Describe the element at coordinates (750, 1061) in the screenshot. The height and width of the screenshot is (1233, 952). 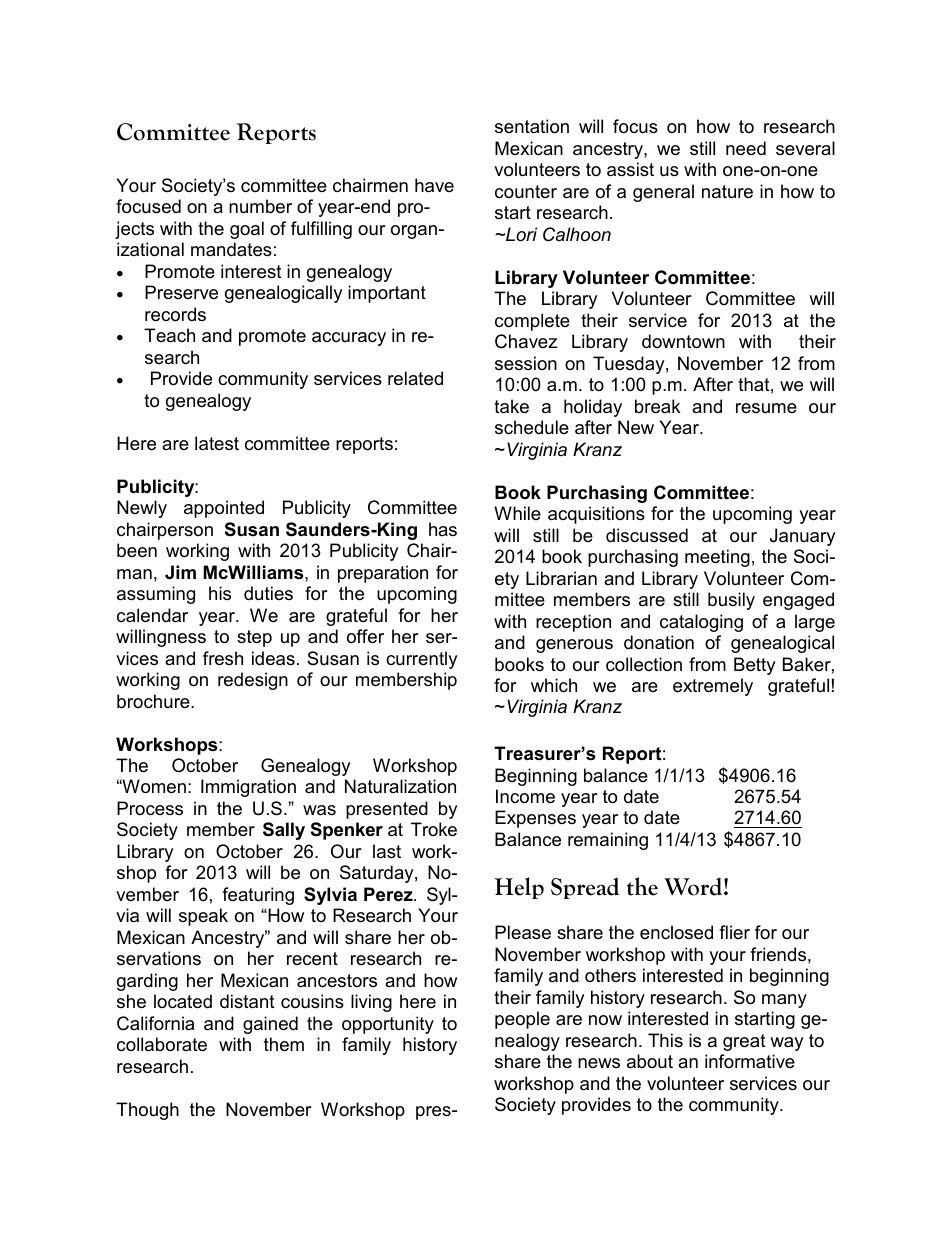
I see `informative` at that location.
